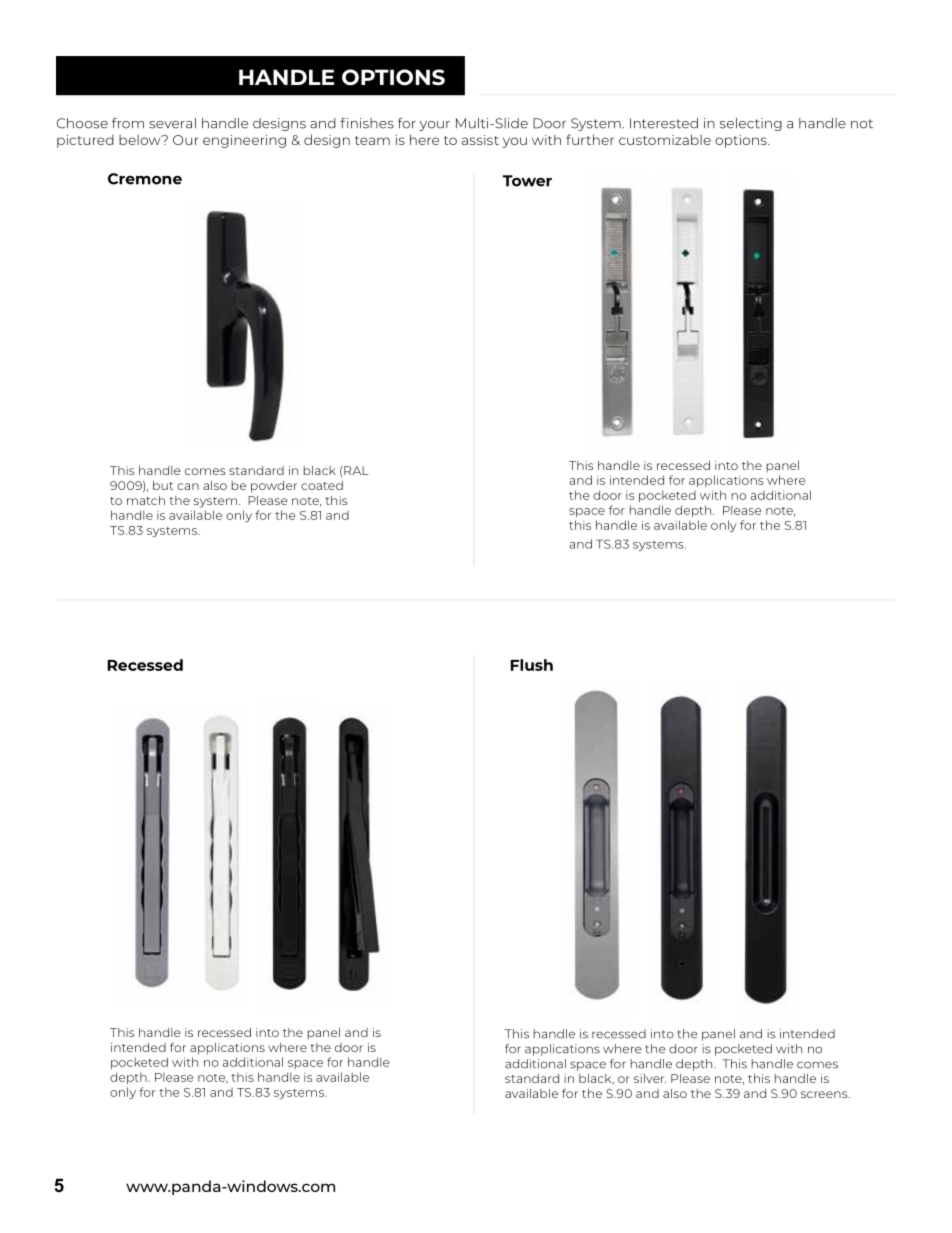  What do you see at coordinates (665, 139) in the page?
I see `customizable` at bounding box center [665, 139].
